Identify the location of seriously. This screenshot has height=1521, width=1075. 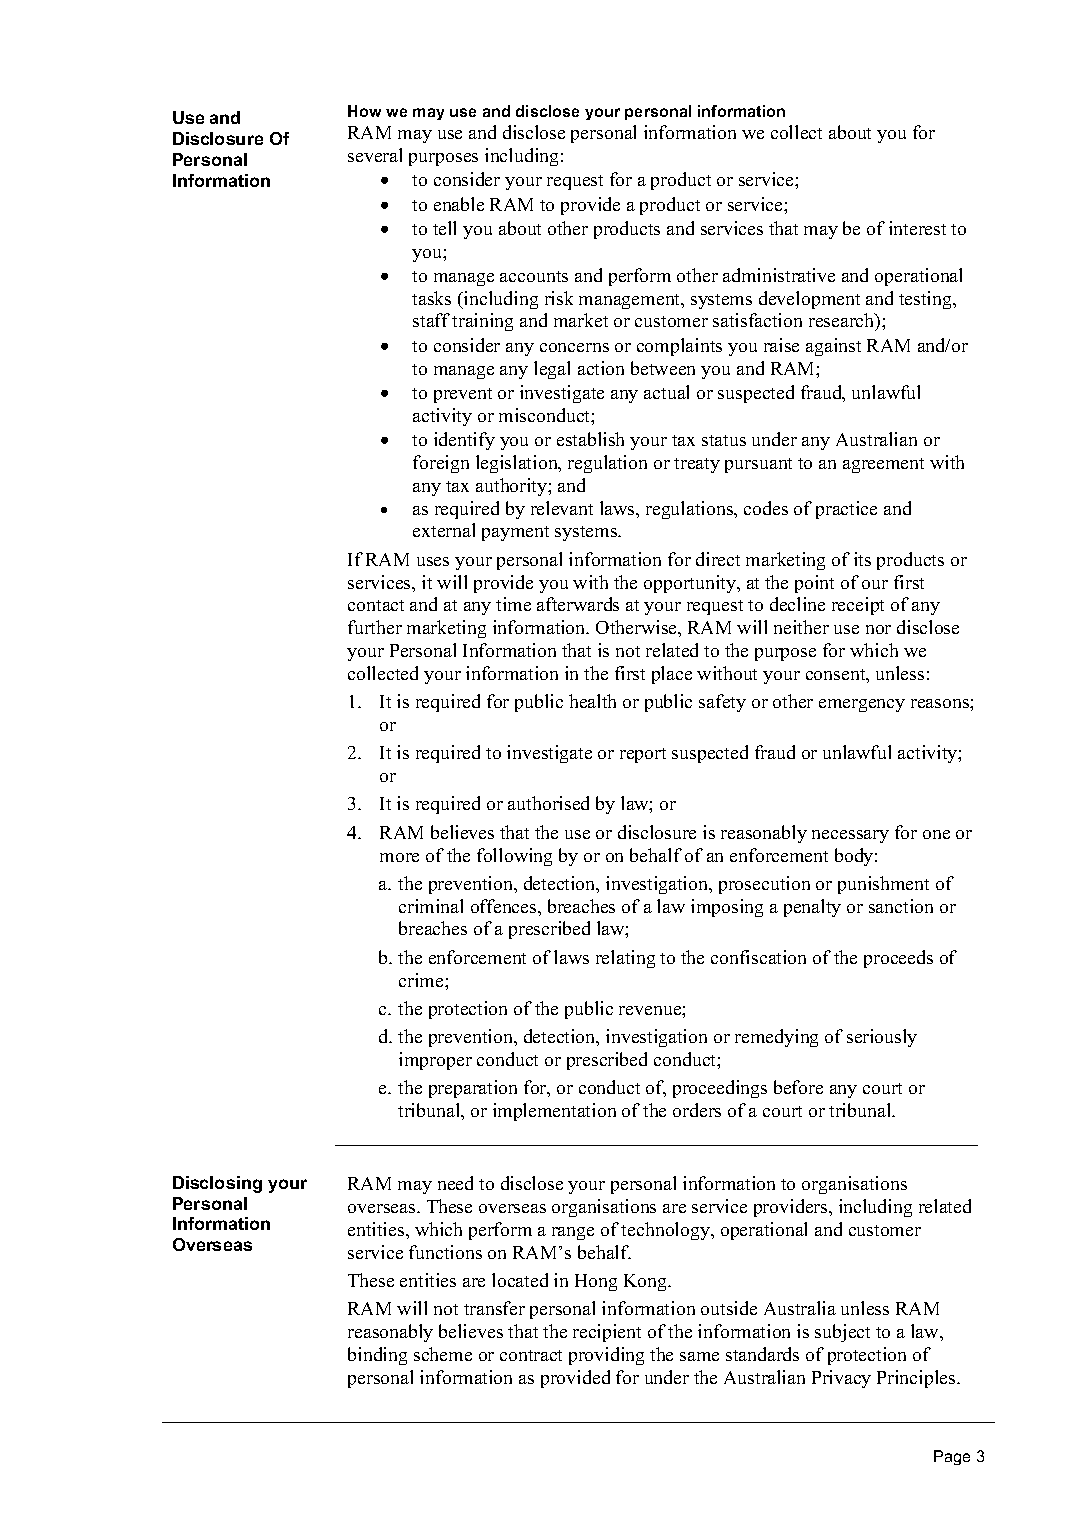
(882, 1038).
